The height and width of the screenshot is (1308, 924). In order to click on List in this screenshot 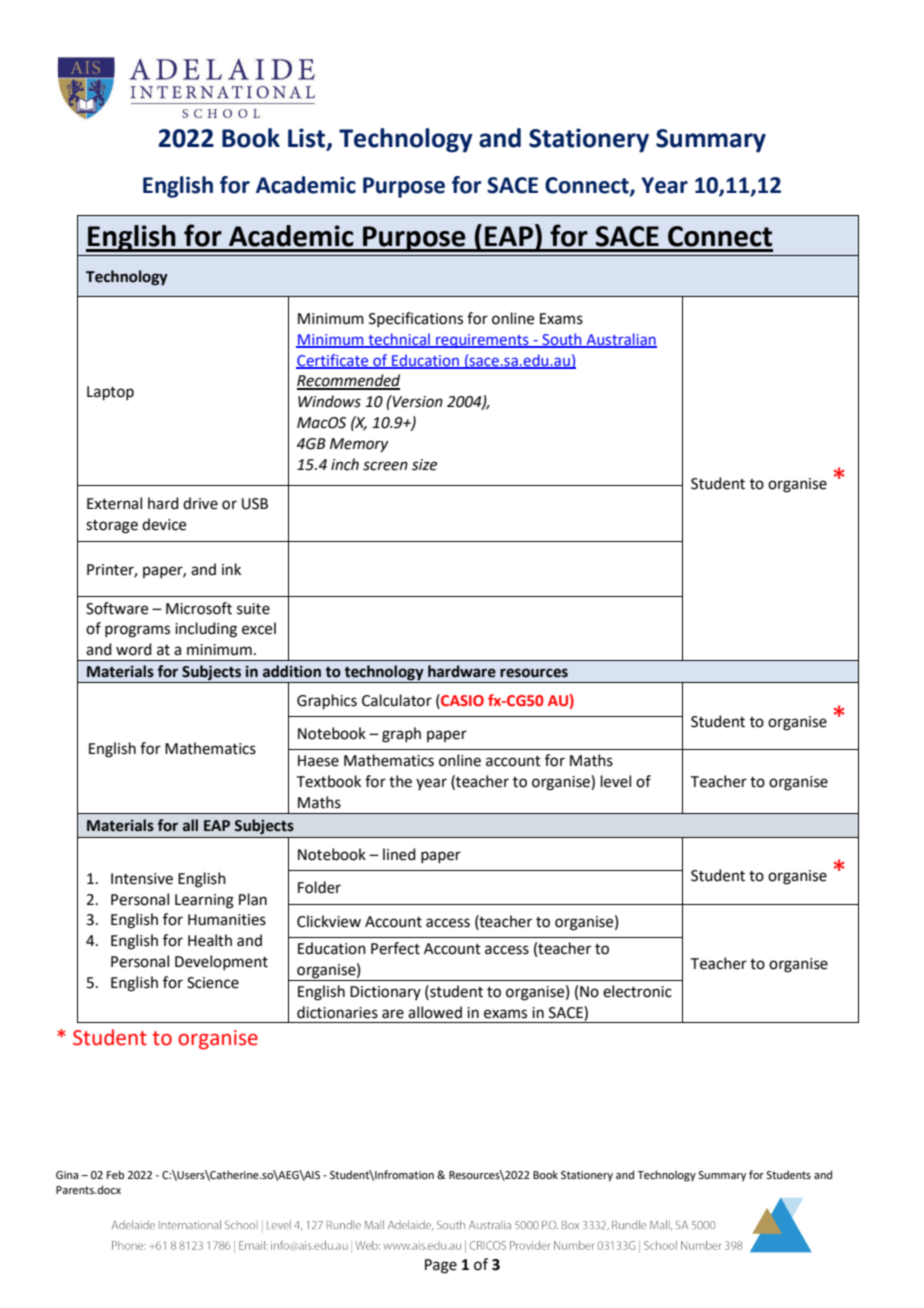, I will do `click(308, 139)`.
